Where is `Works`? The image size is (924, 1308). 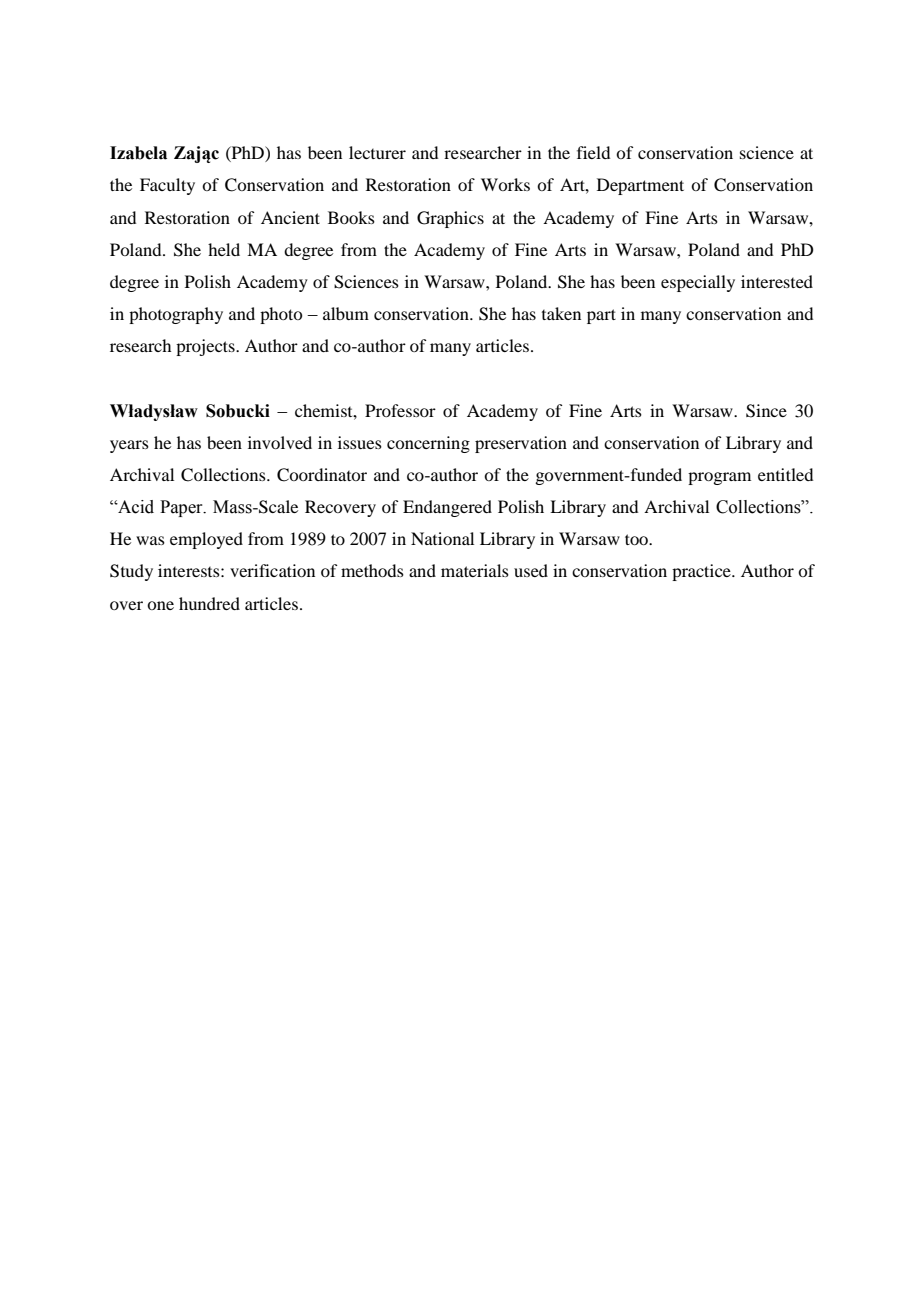
Works is located at coordinates (505, 184).
